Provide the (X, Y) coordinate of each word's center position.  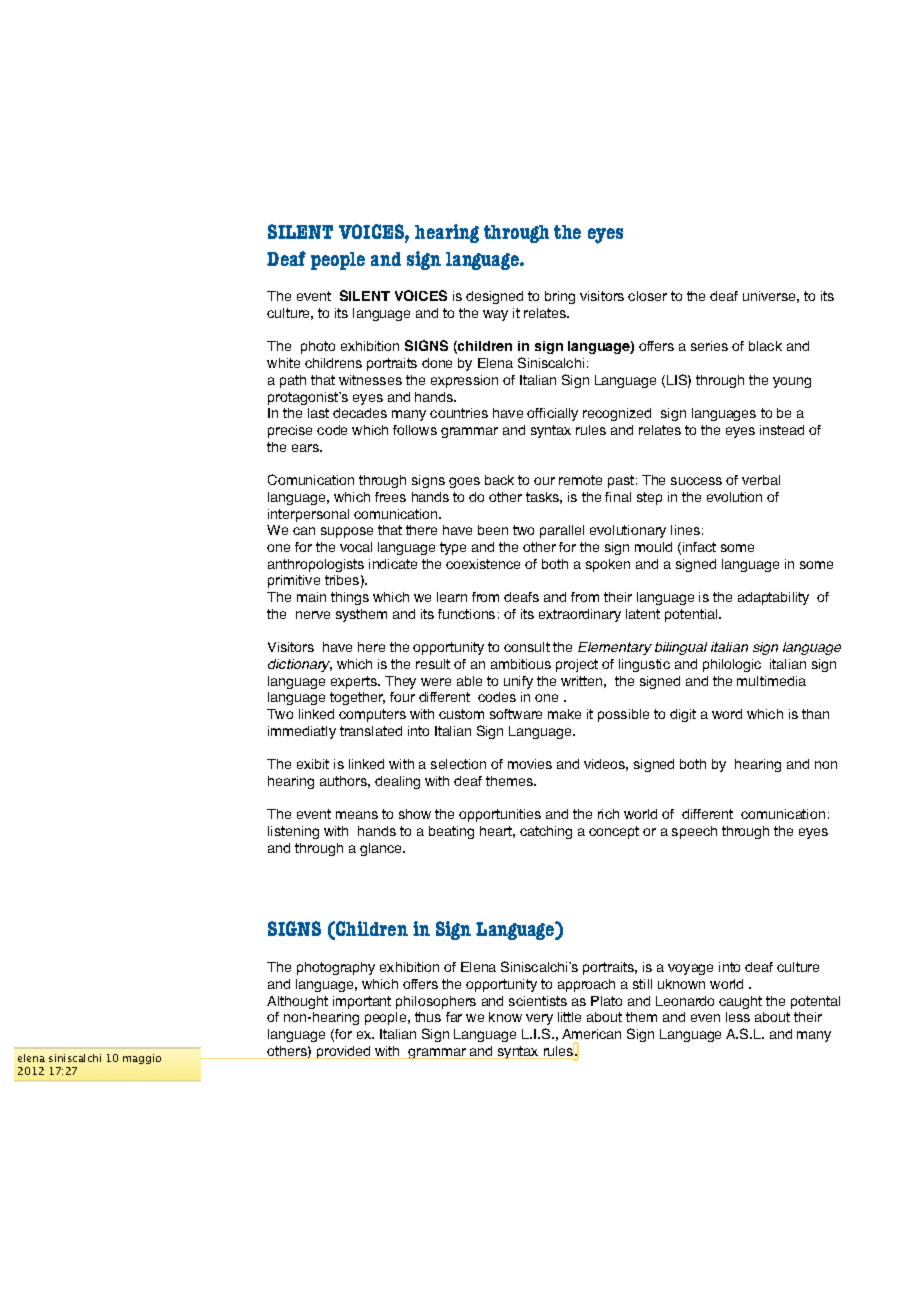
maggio (142, 1059)
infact (699, 547)
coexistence (483, 564)
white (283, 363)
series (709, 346)
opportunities (500, 815)
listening (293, 832)
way (495, 315)
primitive (294, 581)
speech (694, 832)
